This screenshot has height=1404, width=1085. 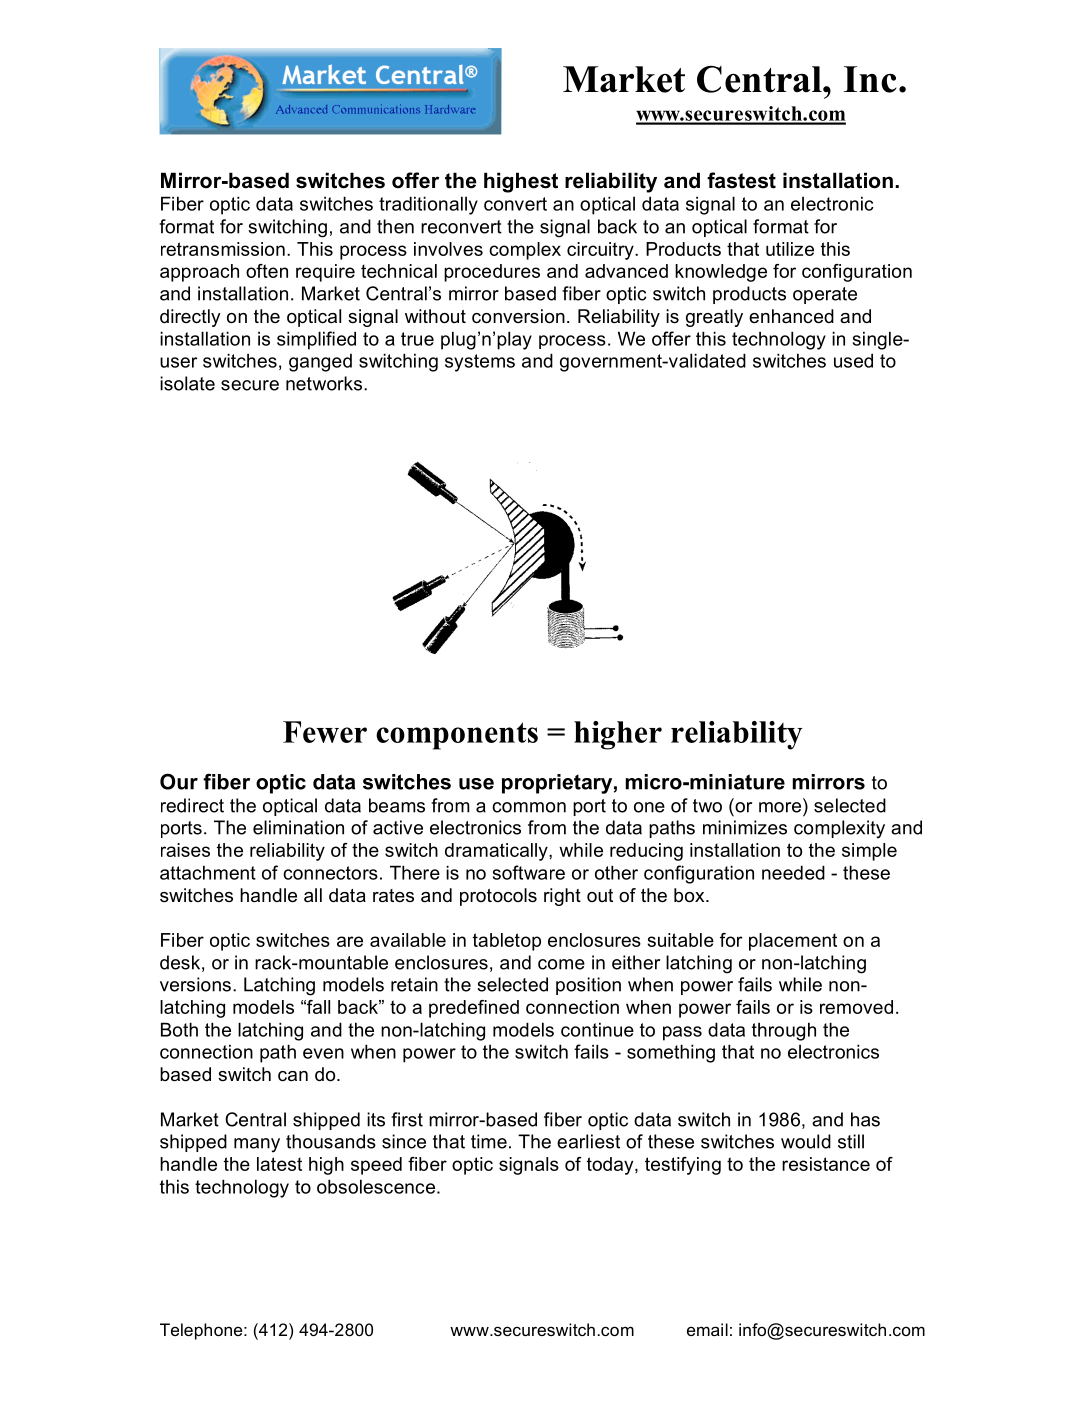 What do you see at coordinates (293, 1076) in the screenshot?
I see `can` at bounding box center [293, 1076].
